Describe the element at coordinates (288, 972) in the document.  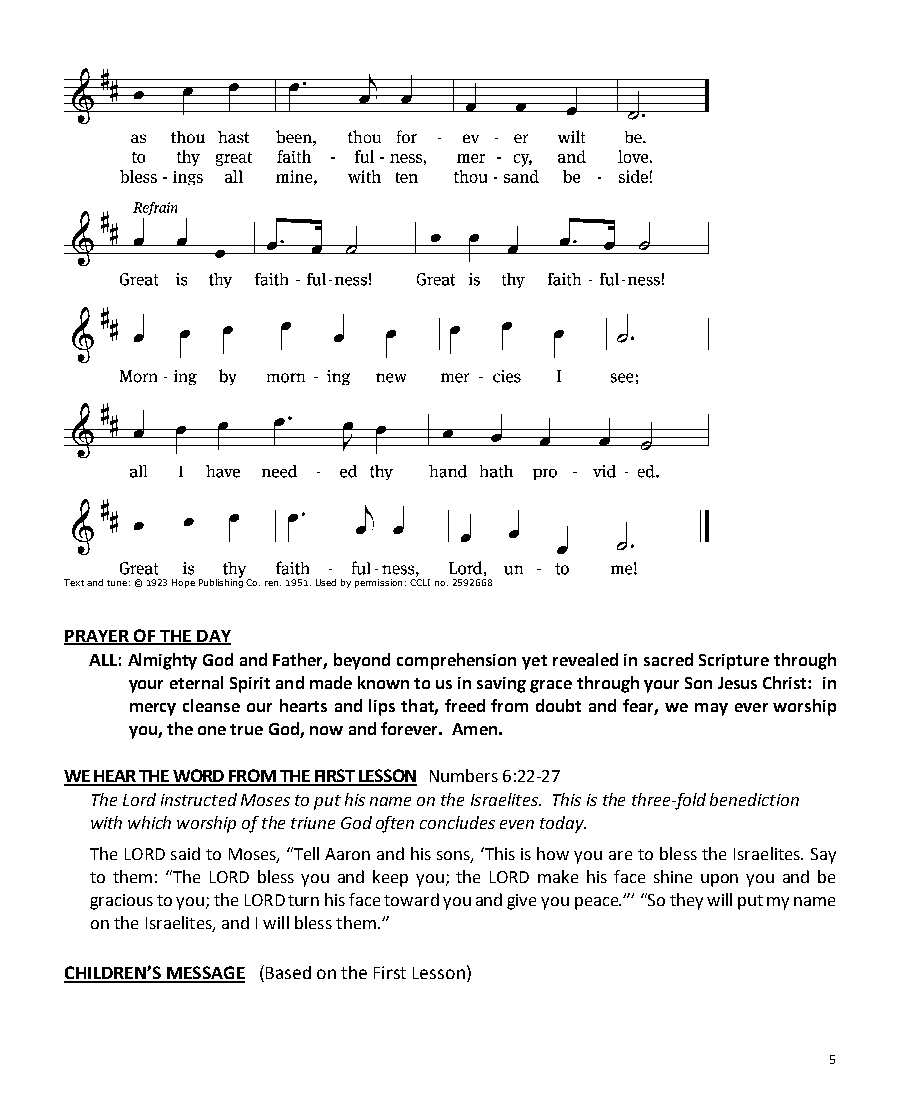
I see `Based` at that location.
